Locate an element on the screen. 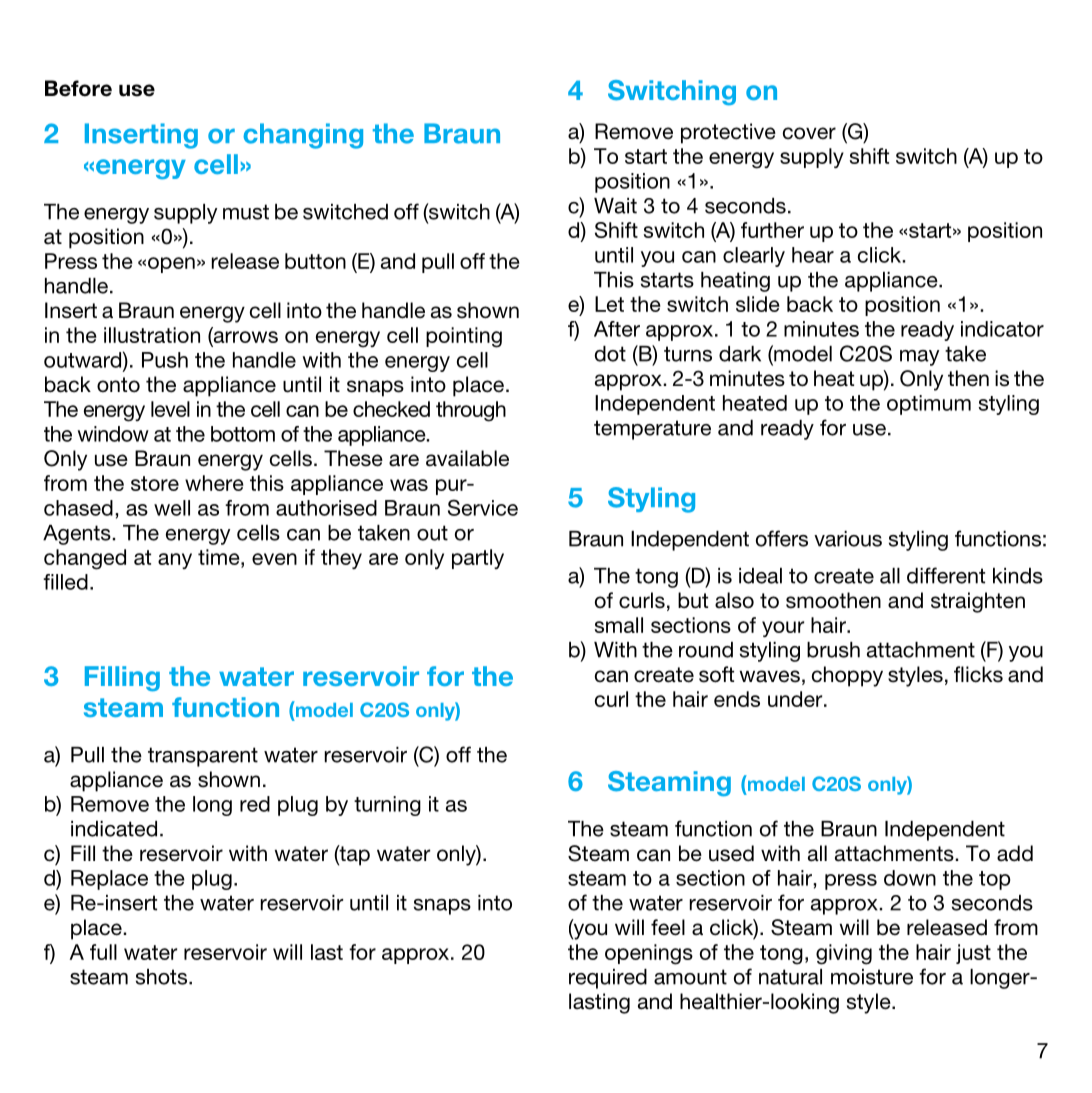 This screenshot has height=1093, width=1092. giving is located at coordinates (844, 954).
